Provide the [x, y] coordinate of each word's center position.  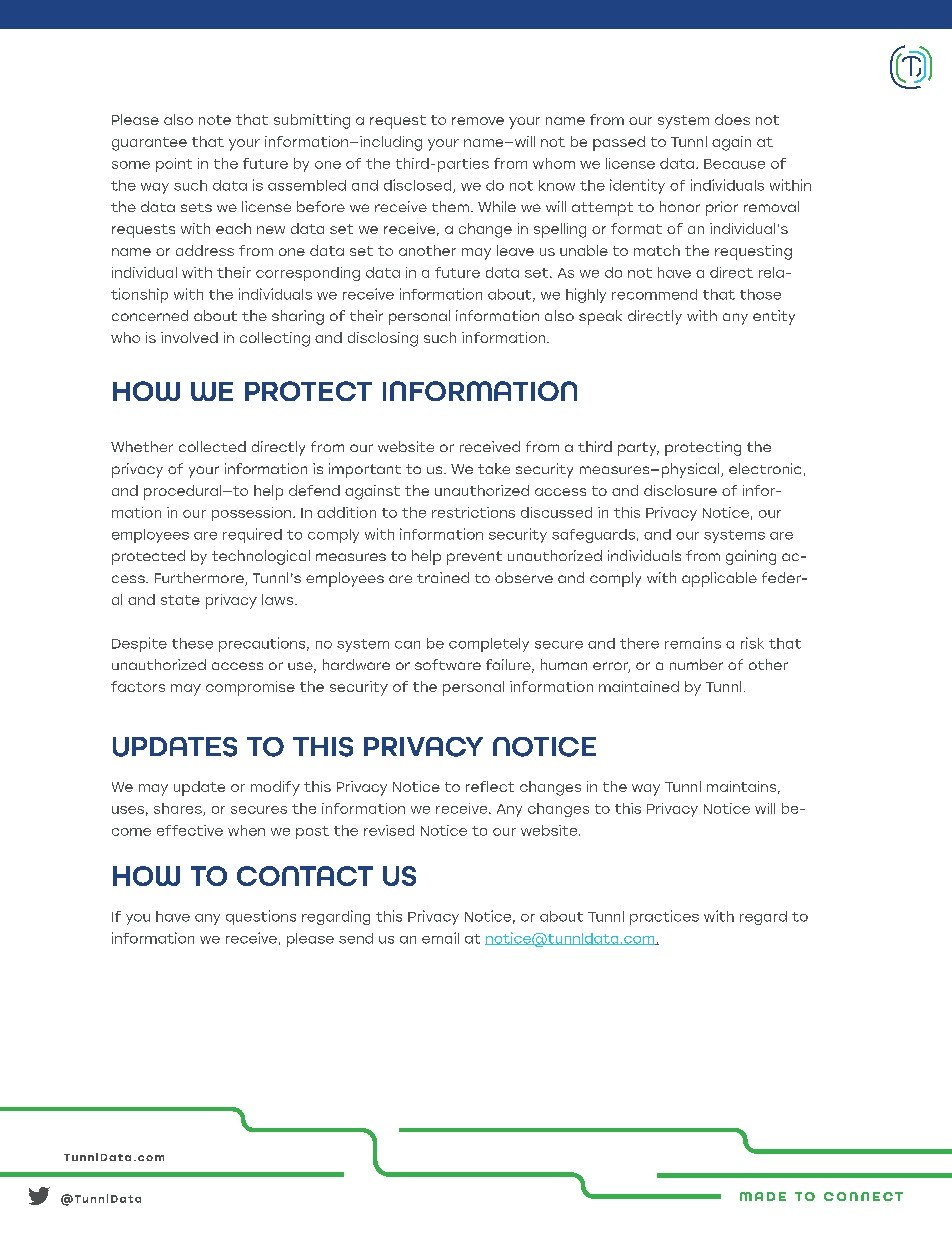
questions [261, 917]
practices [664, 917]
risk [752, 643]
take [494, 468]
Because [734, 164]
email [440, 938]
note [215, 120]
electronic [765, 468]
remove [478, 121]
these [192, 643]
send [356, 938]
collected [212, 446]
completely [489, 645]
